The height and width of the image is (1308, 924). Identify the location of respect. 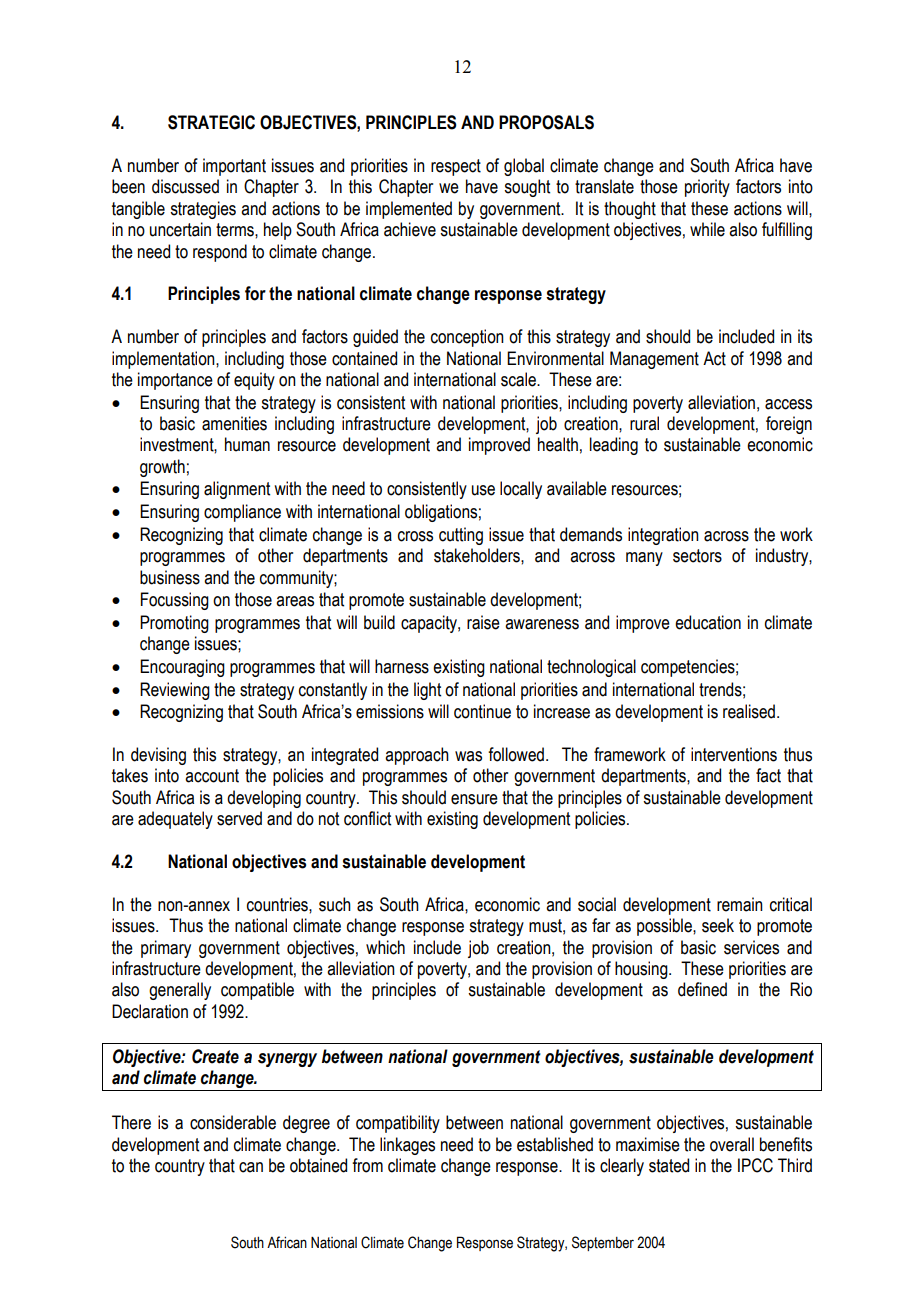
(456, 167).
